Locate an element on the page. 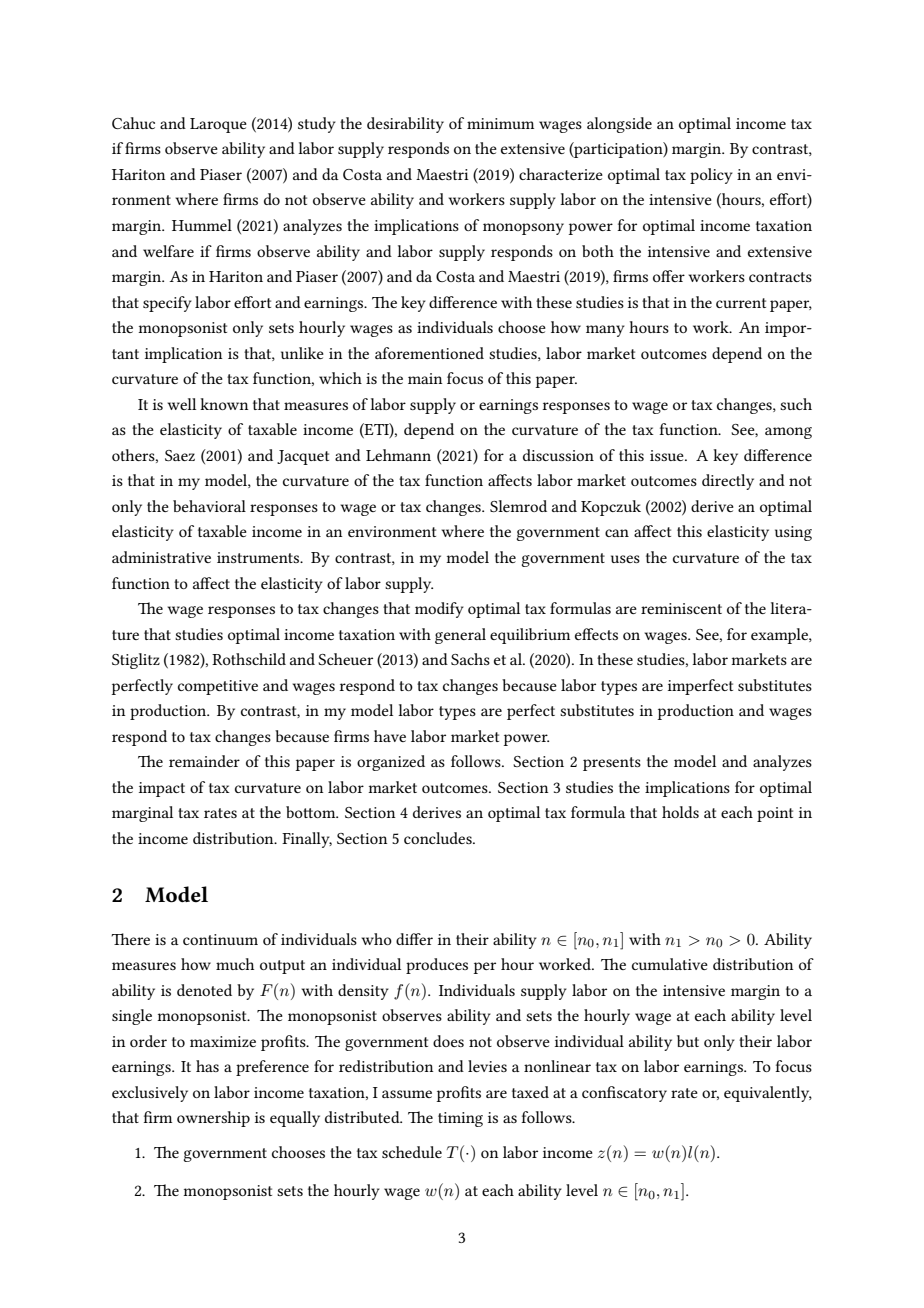 The width and height of the document is (924, 1308). holds is located at coordinates (680, 812).
